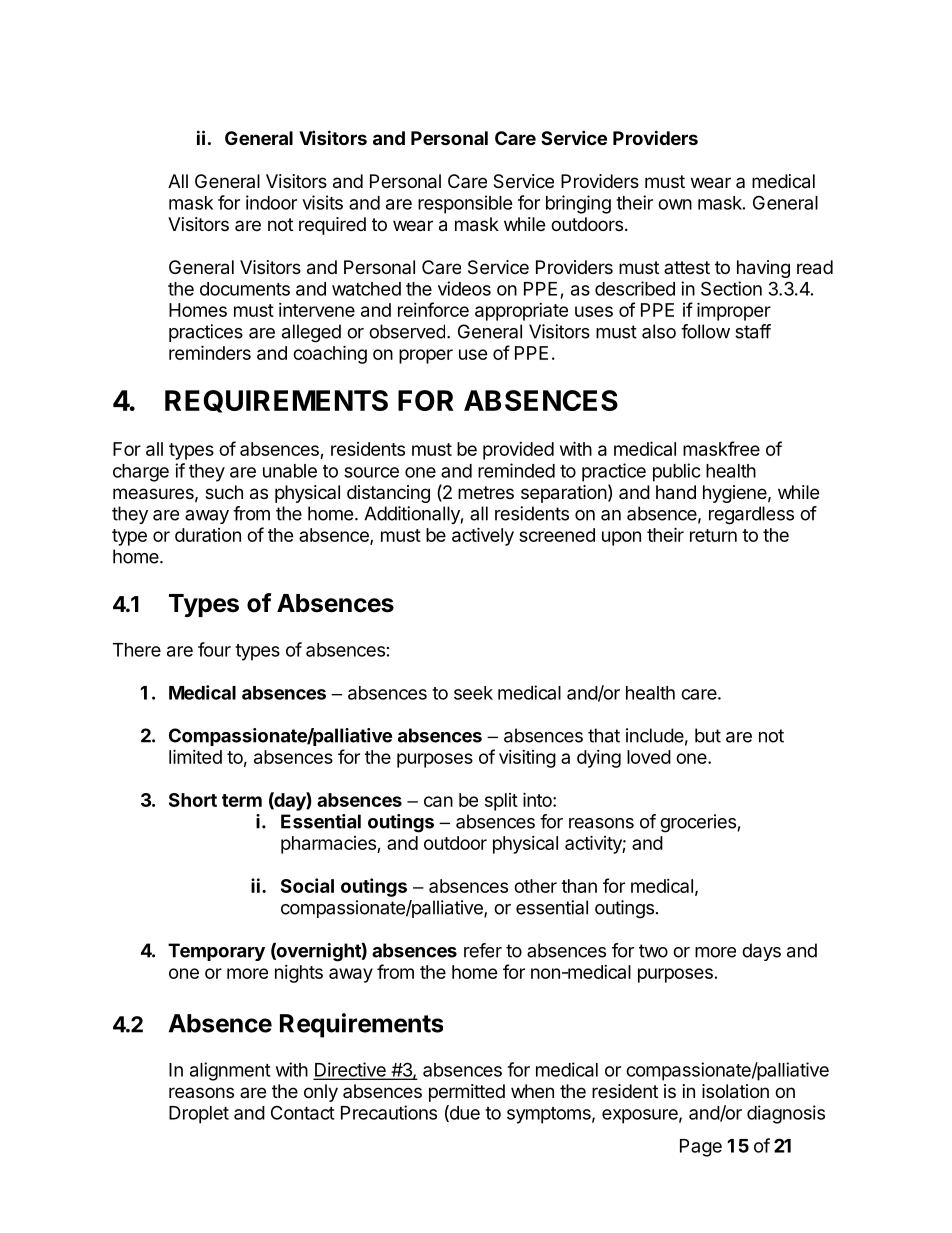 This screenshot has height=1233, width=952. Describe the element at coordinates (708, 735) in the screenshot. I see `but` at that location.
